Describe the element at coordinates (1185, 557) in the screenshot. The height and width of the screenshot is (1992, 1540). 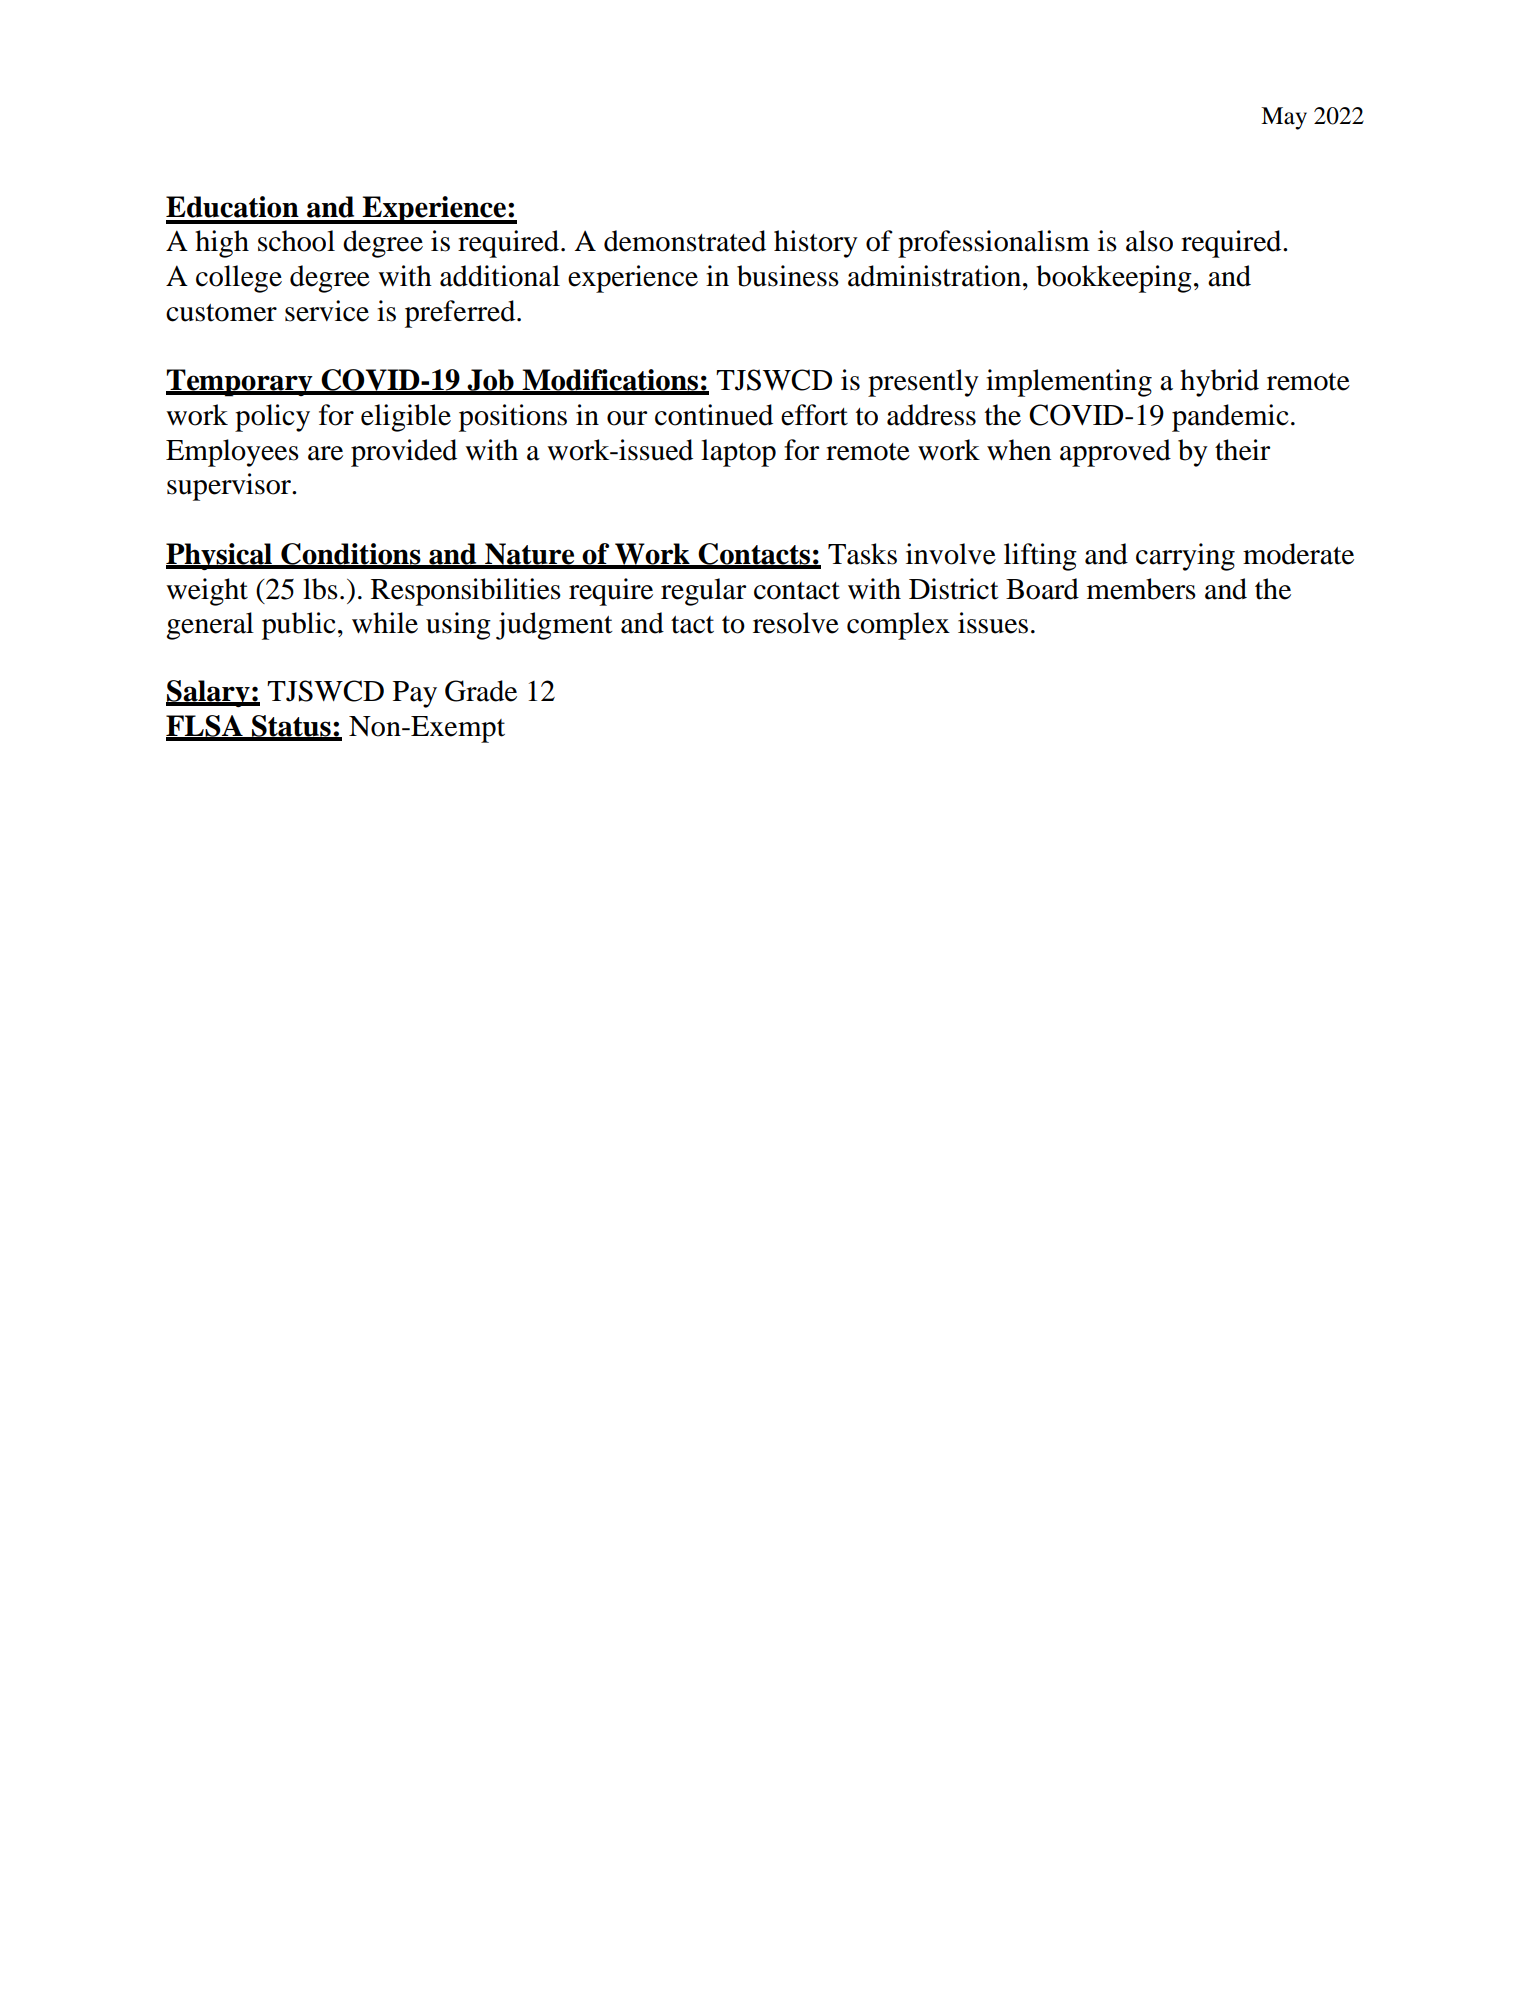
I see `carrying` at that location.
